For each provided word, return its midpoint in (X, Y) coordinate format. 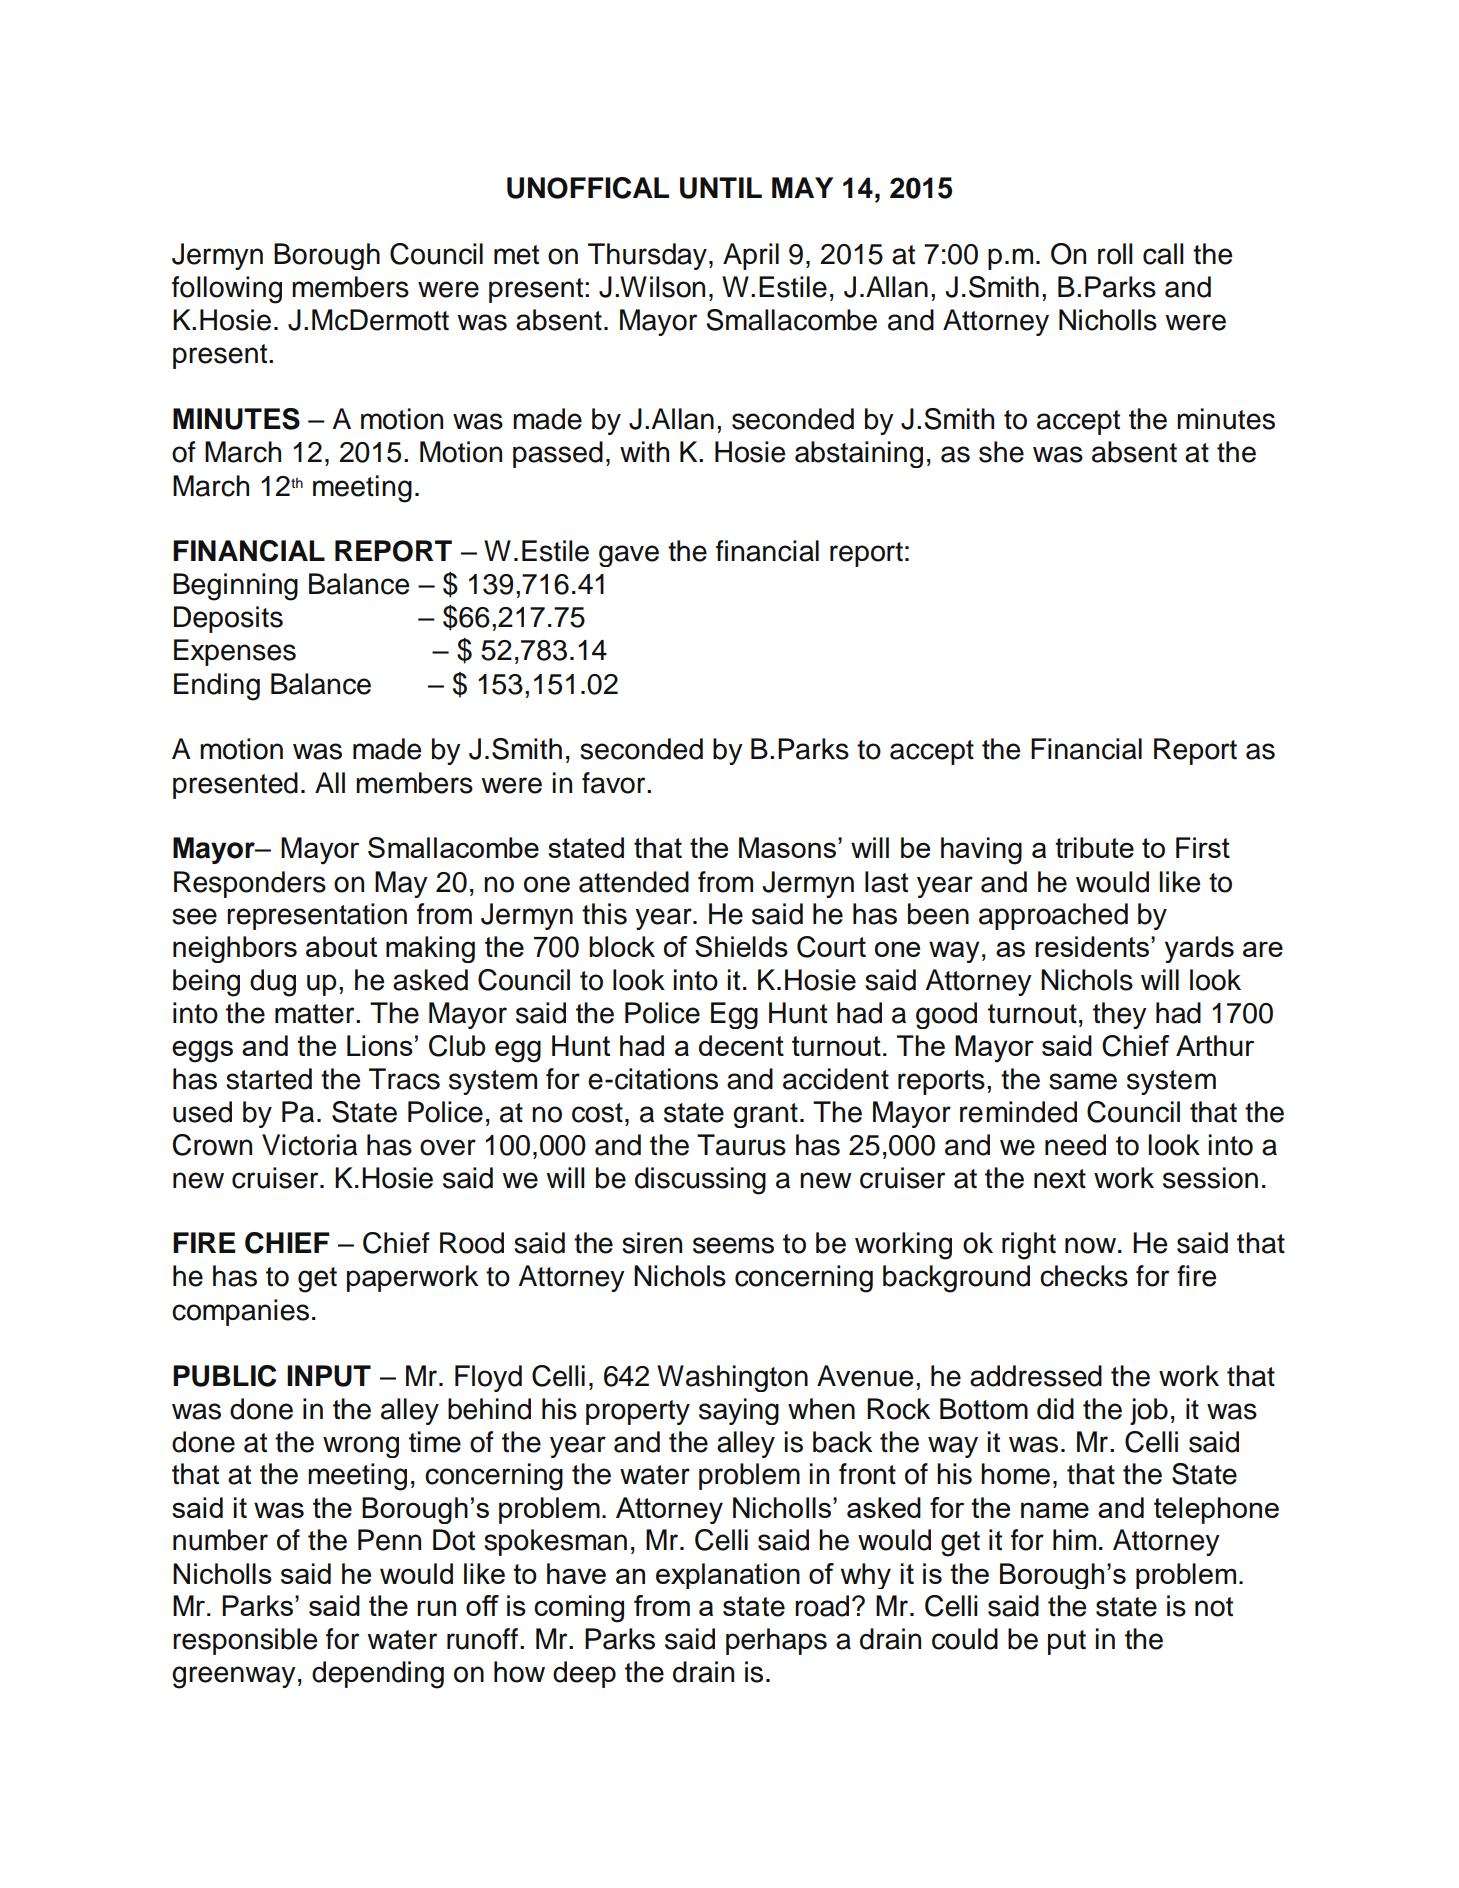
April (751, 256)
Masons (787, 847)
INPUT (329, 1376)
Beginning (235, 587)
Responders (250, 884)
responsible (245, 1641)
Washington (732, 1378)
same (1083, 1081)
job (1149, 1411)
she (1001, 452)
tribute (1094, 847)
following (227, 290)
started (269, 1079)
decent (741, 1045)
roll (1115, 254)
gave (629, 556)
